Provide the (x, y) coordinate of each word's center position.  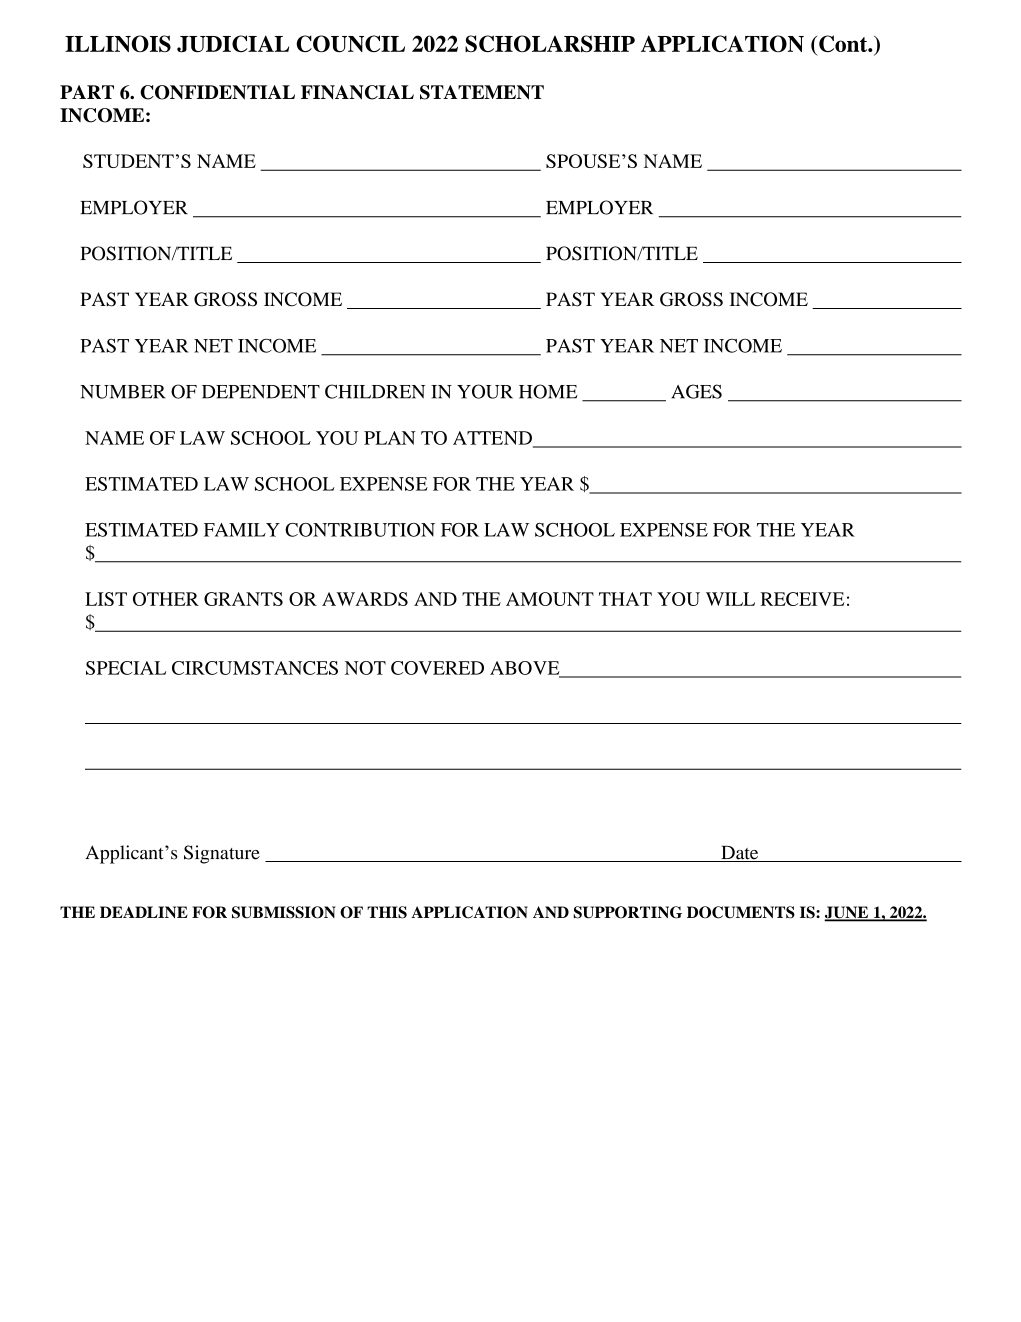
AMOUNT (550, 599)
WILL (730, 599)
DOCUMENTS (741, 912)
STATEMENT (482, 92)
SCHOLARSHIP (550, 43)
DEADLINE (144, 912)
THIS (387, 912)
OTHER (166, 599)
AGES (696, 391)
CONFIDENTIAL (217, 92)
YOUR (485, 391)
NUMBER (123, 392)
